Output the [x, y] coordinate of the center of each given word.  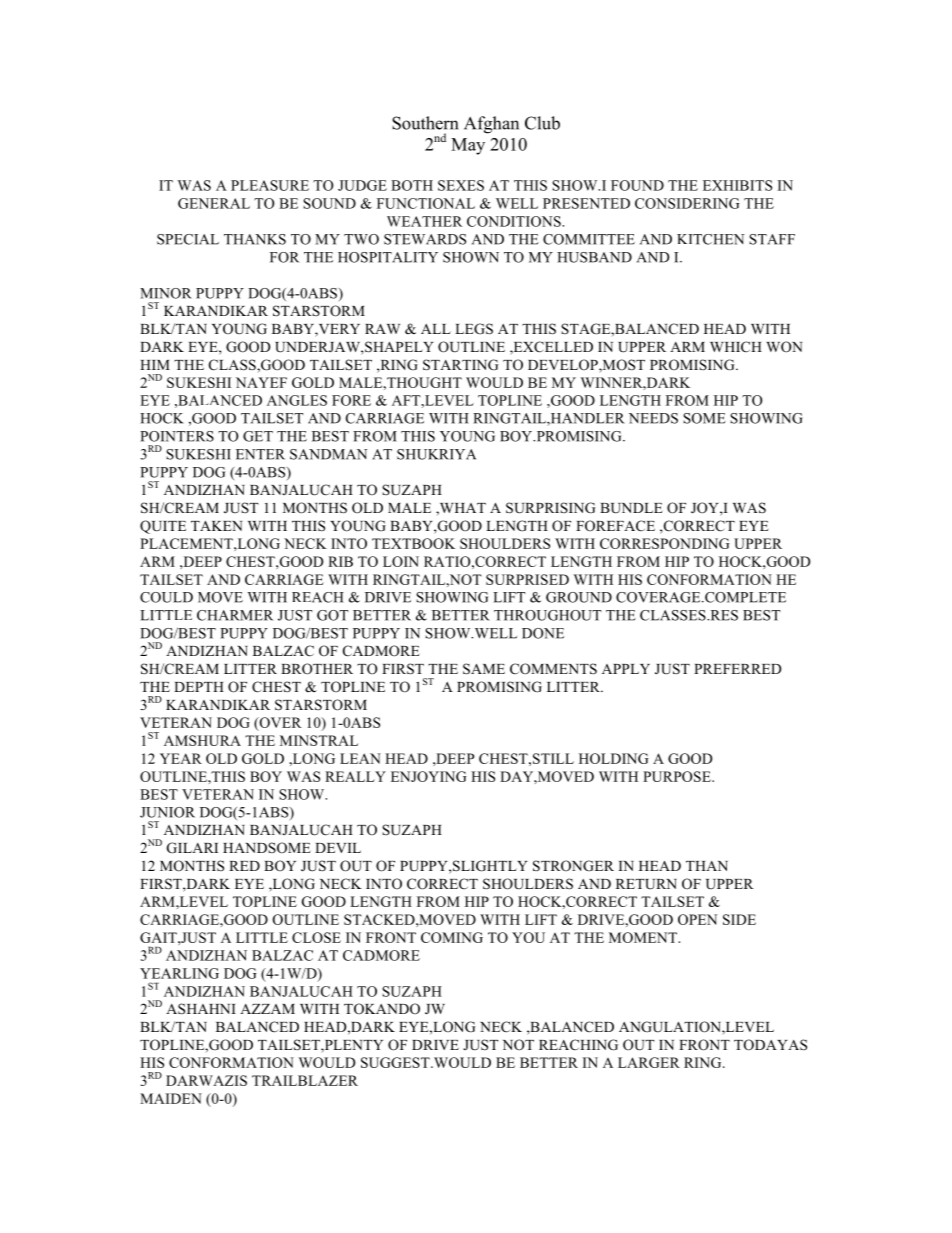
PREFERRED [737, 669]
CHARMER [235, 615]
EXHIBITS [737, 185]
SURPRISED [527, 579]
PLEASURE [270, 185]
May [468, 146]
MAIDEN [171, 1098]
